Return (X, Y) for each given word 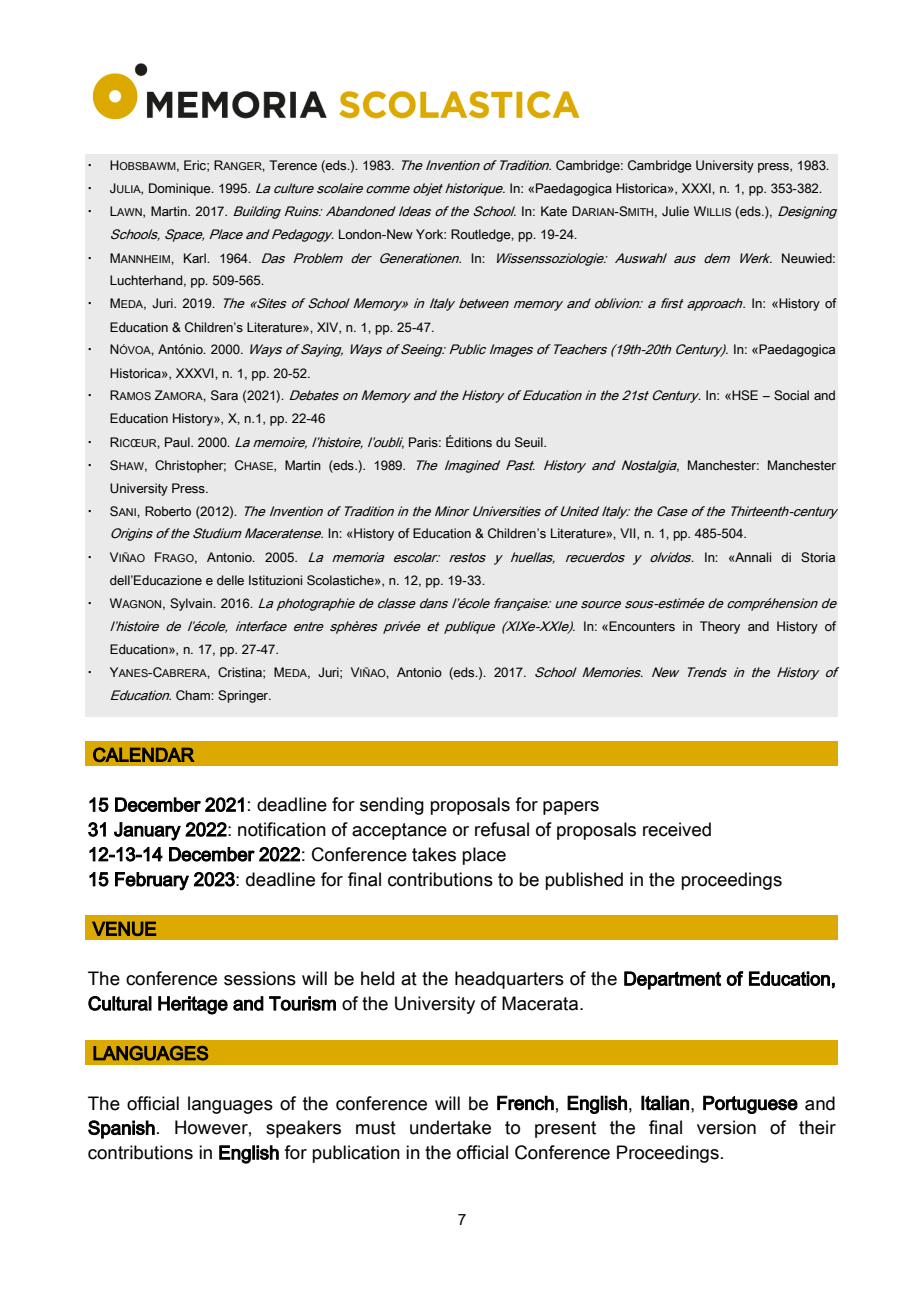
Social (791, 395)
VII (629, 534)
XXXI (697, 188)
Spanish (121, 1129)
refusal (502, 829)
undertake (450, 1127)
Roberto (168, 511)
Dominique (181, 189)
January (147, 831)
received (677, 829)
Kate (554, 211)
